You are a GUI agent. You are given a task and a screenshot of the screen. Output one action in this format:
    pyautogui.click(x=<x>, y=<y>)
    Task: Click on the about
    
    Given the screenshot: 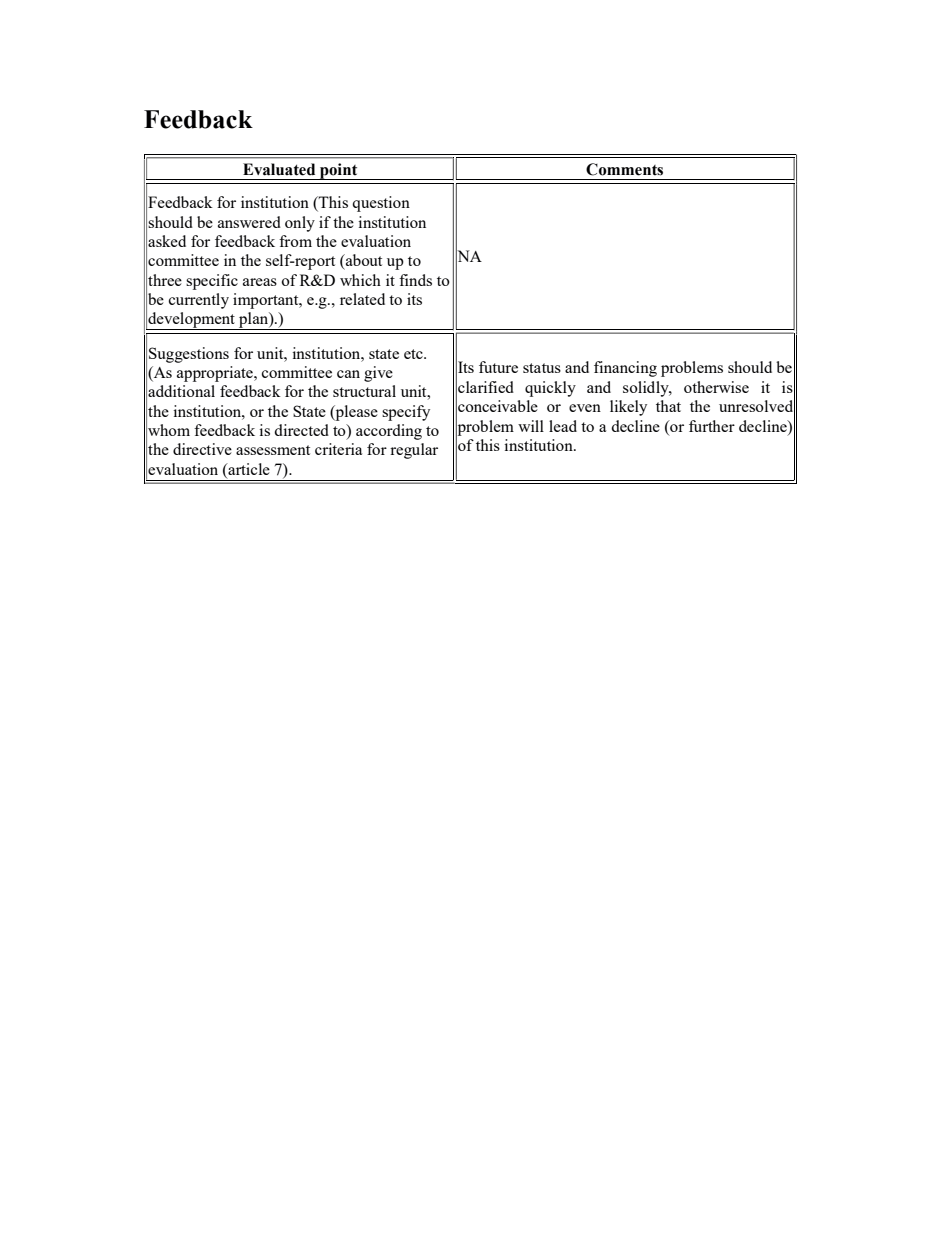 What is the action you would take?
    pyautogui.click(x=363, y=260)
